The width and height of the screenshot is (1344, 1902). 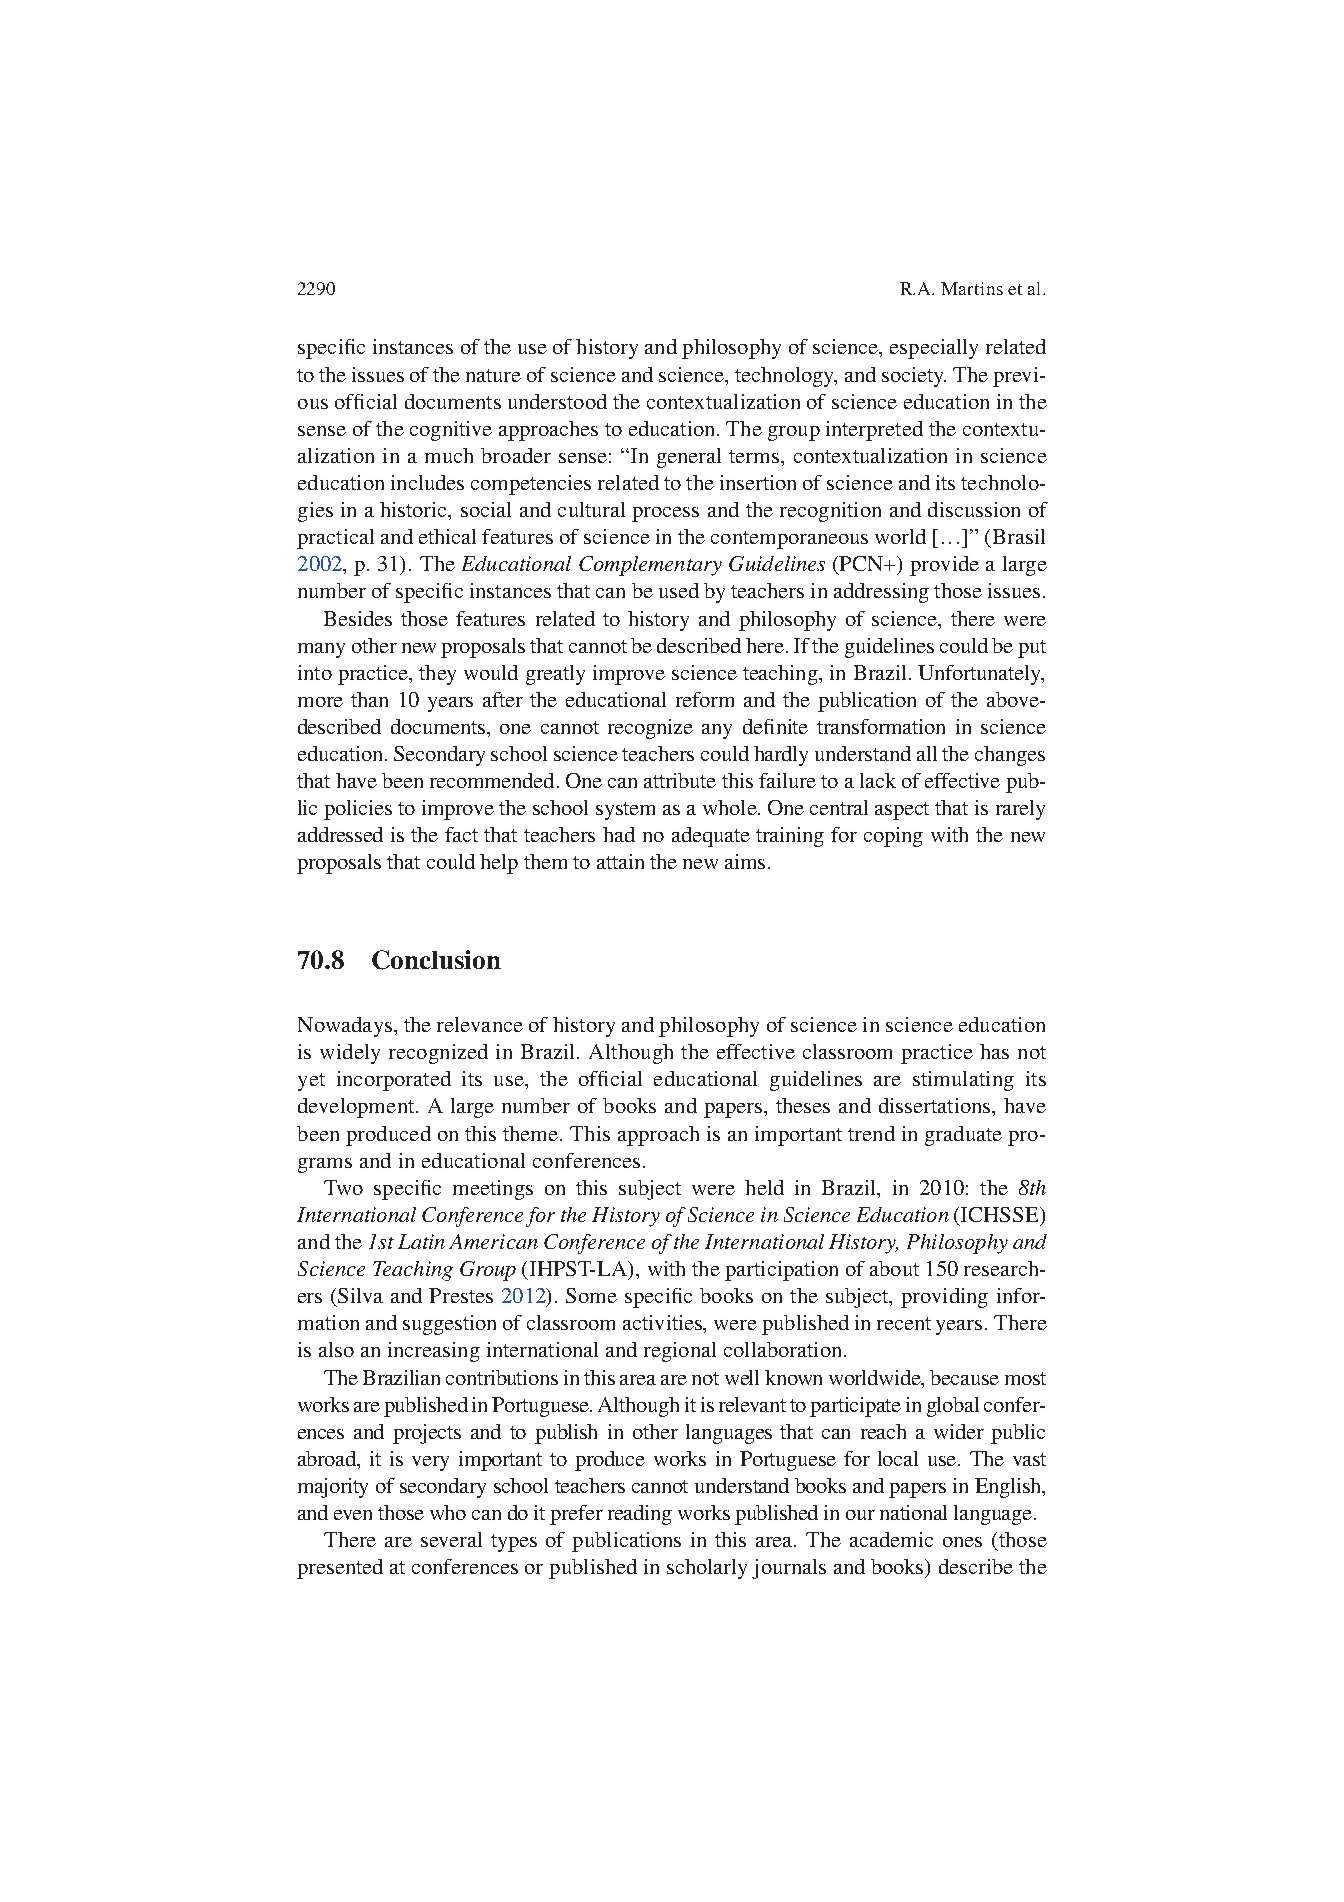 What do you see at coordinates (705, 699) in the screenshot?
I see `reform` at bounding box center [705, 699].
